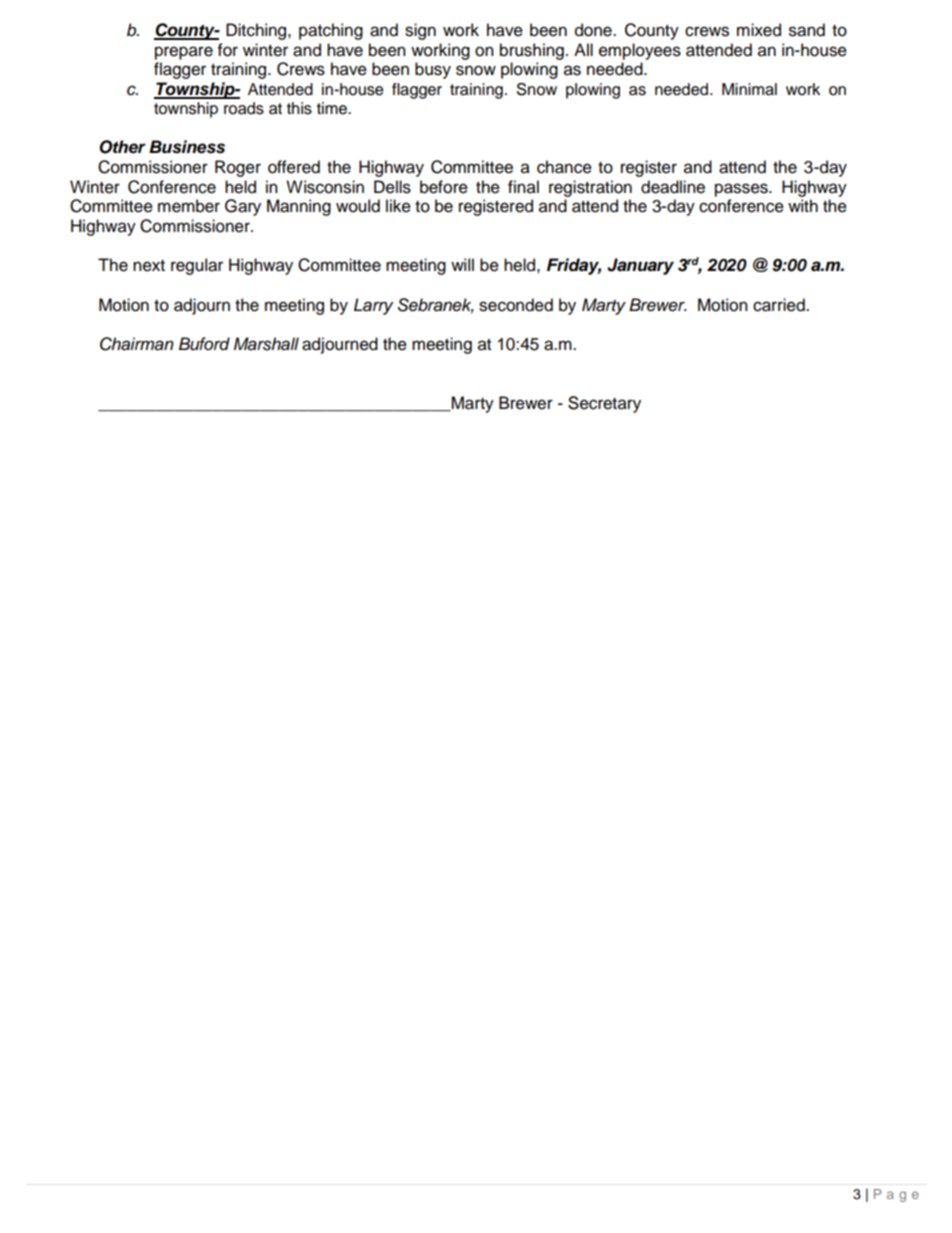 The image size is (952, 1233). Describe the element at coordinates (516, 305) in the document. I see `seconded` at that location.
